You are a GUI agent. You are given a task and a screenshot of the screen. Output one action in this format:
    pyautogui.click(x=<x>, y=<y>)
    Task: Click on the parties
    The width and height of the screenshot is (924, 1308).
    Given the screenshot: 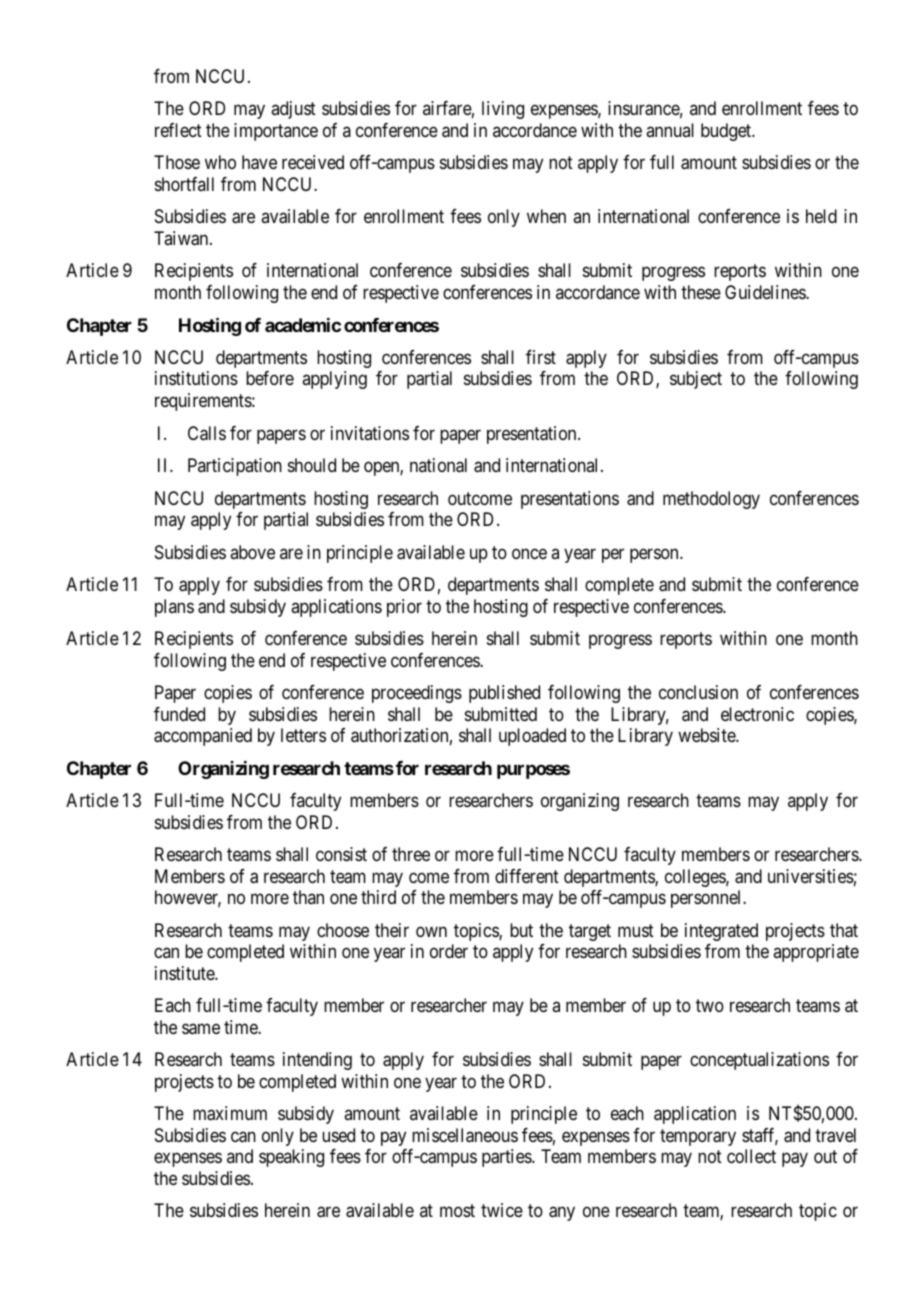 What is the action you would take?
    pyautogui.click(x=507, y=1158)
